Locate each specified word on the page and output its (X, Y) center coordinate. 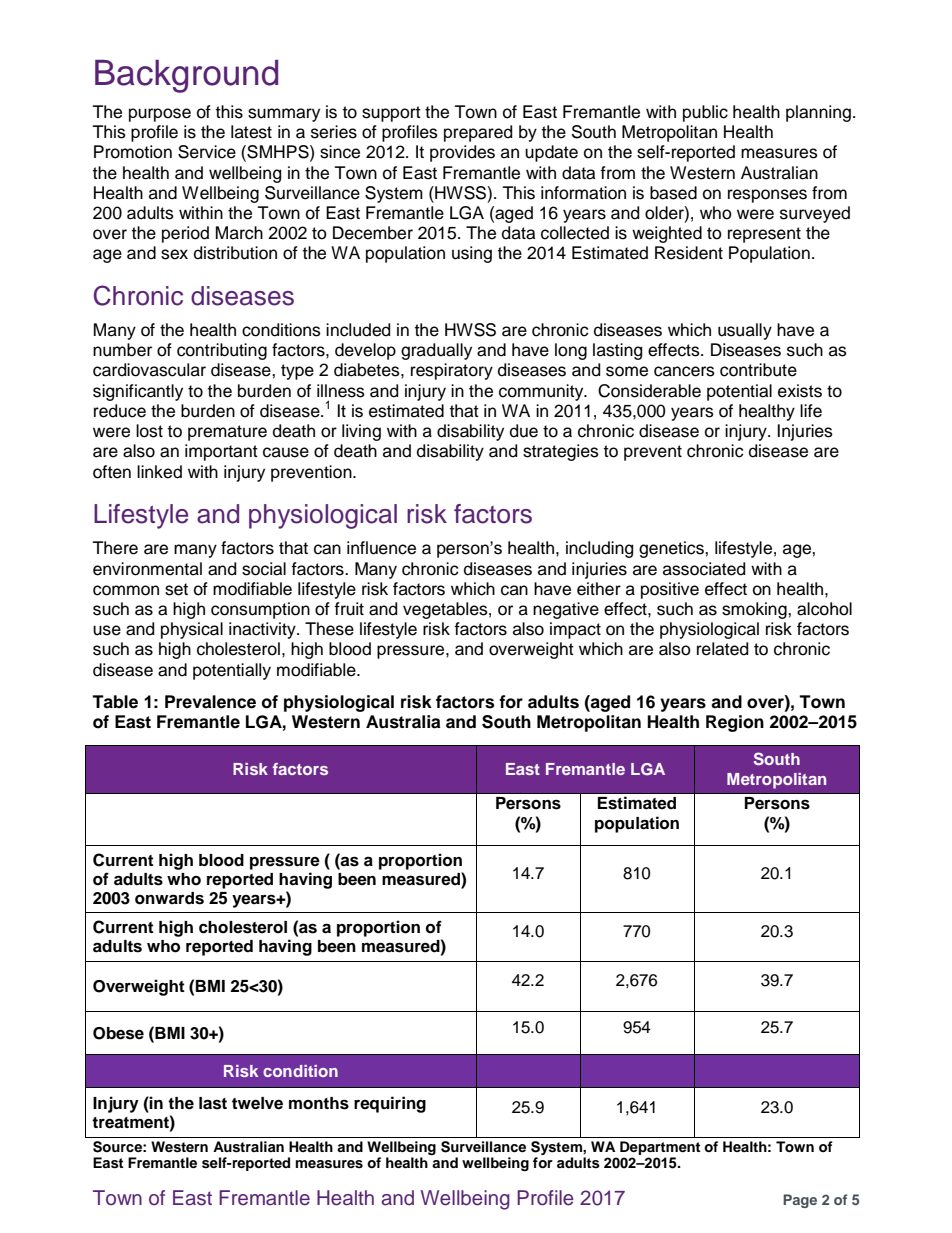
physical (192, 630)
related (722, 649)
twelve (257, 1103)
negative (566, 610)
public (705, 113)
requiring (390, 1104)
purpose (160, 115)
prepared (478, 133)
